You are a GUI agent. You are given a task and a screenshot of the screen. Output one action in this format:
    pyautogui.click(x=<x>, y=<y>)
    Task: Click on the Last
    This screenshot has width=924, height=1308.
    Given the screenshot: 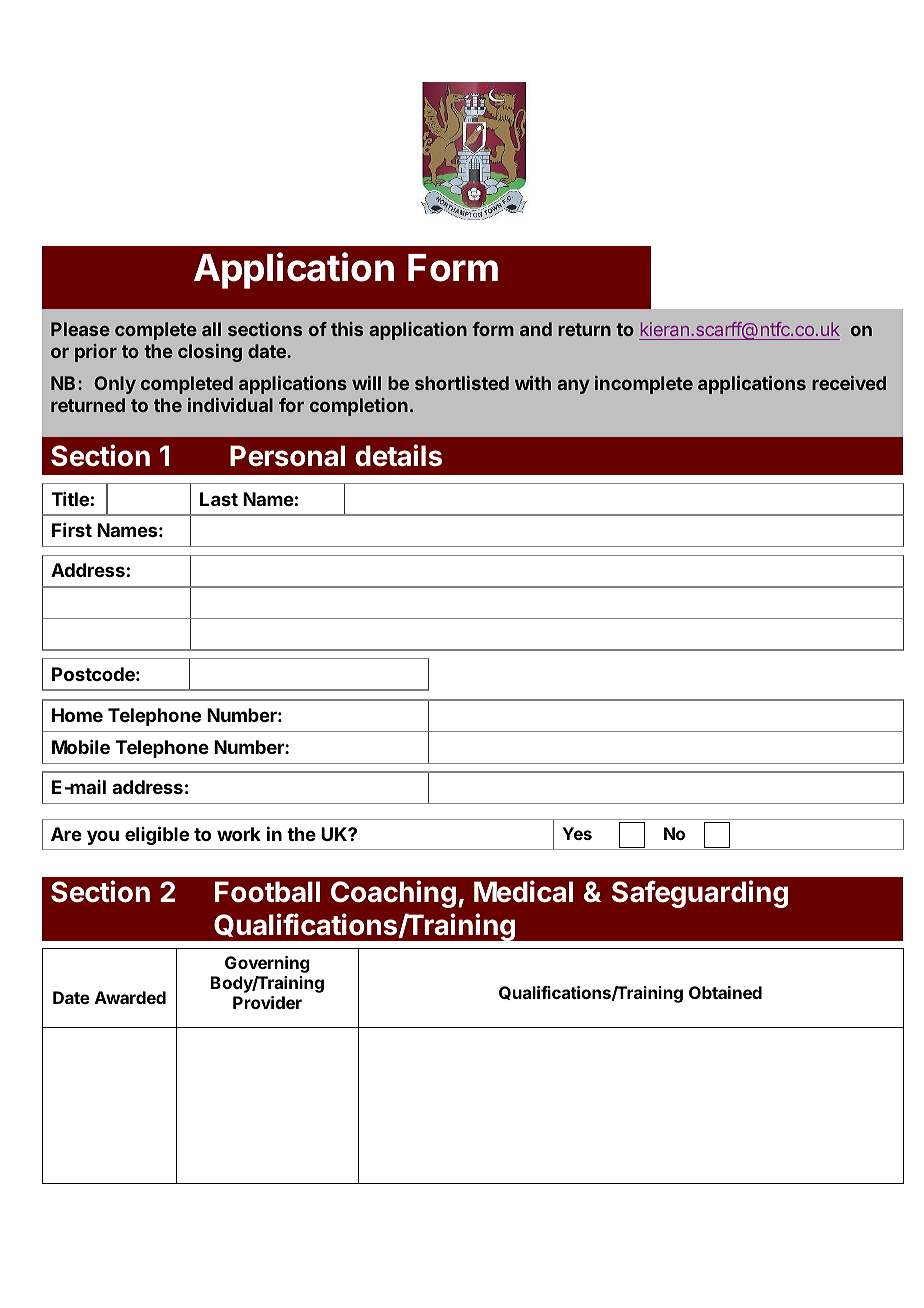 What is the action you would take?
    pyautogui.click(x=219, y=499)
